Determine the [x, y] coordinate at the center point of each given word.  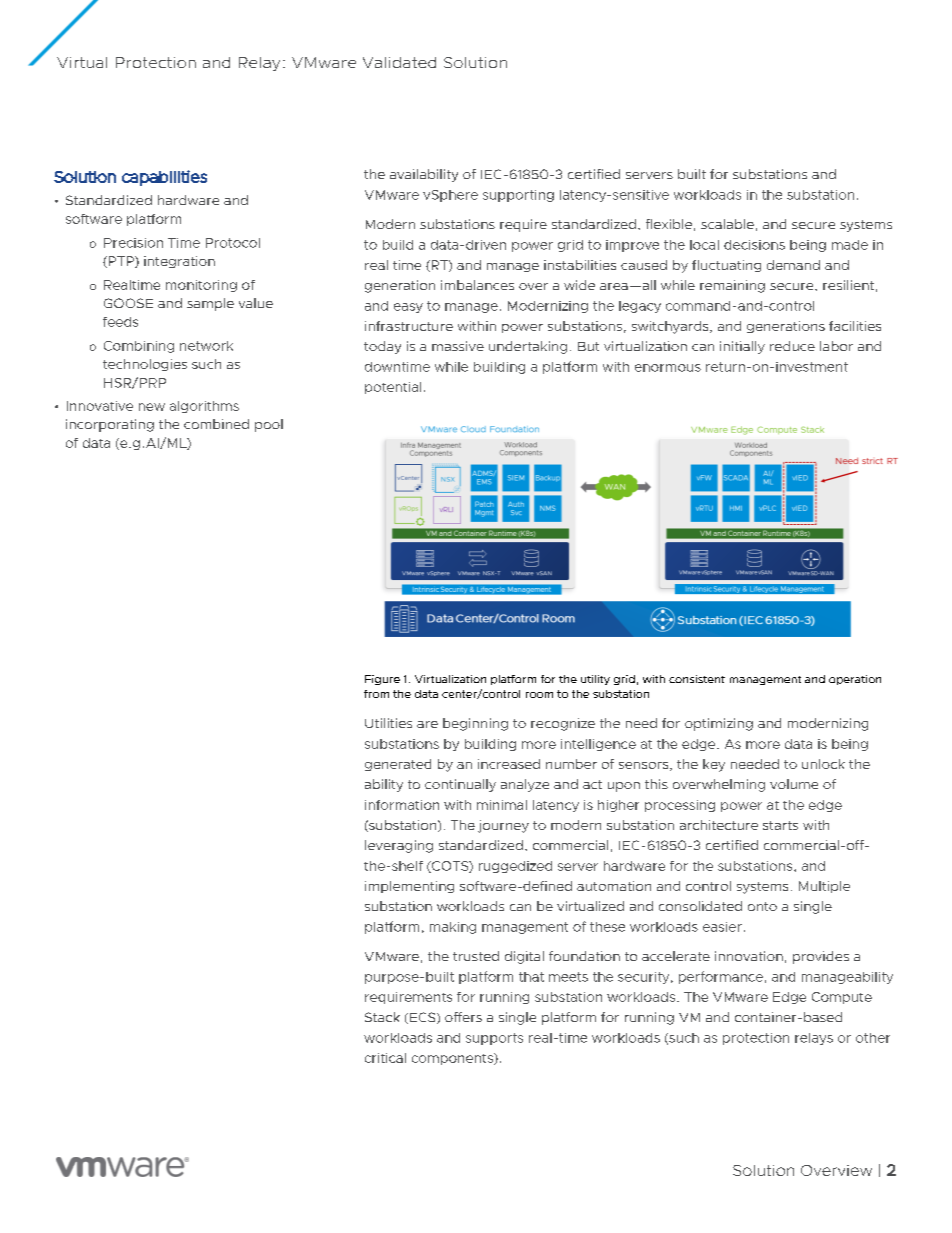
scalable [727, 224]
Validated [399, 62]
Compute [842, 998]
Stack [382, 1017]
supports [494, 1039]
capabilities [164, 178]
